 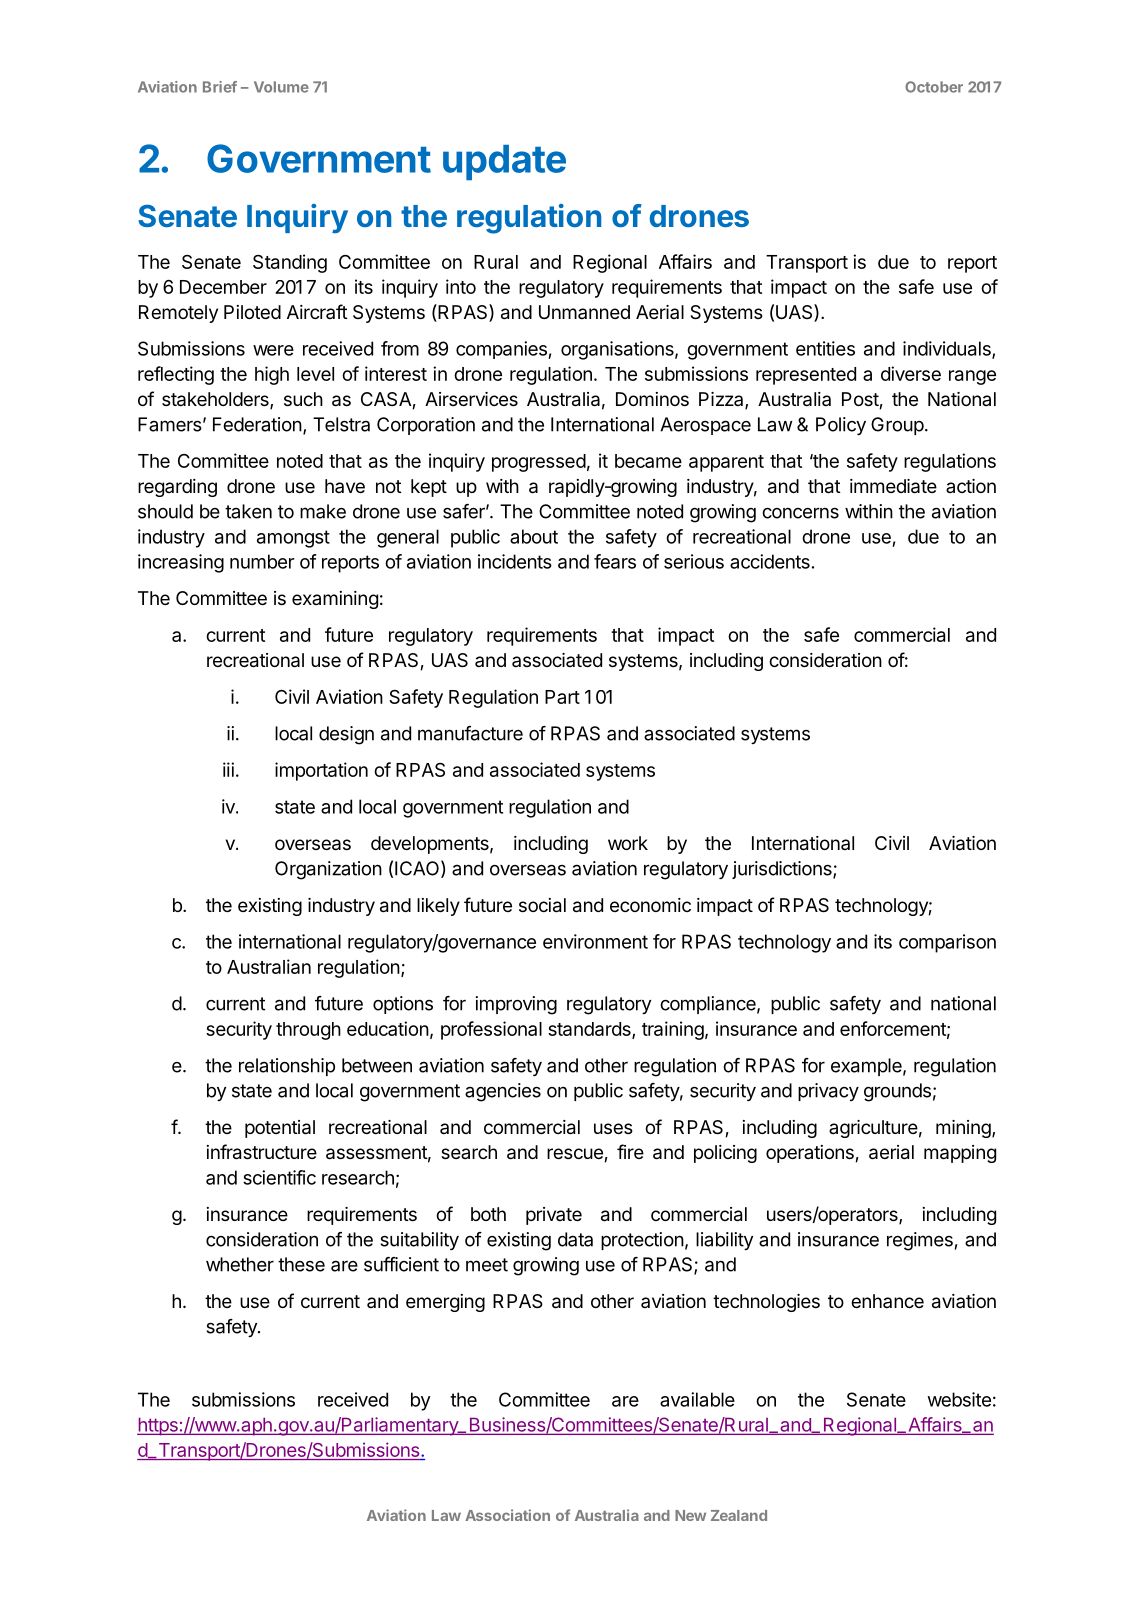 What do you see at coordinates (504, 162) in the screenshot?
I see `update` at bounding box center [504, 162].
